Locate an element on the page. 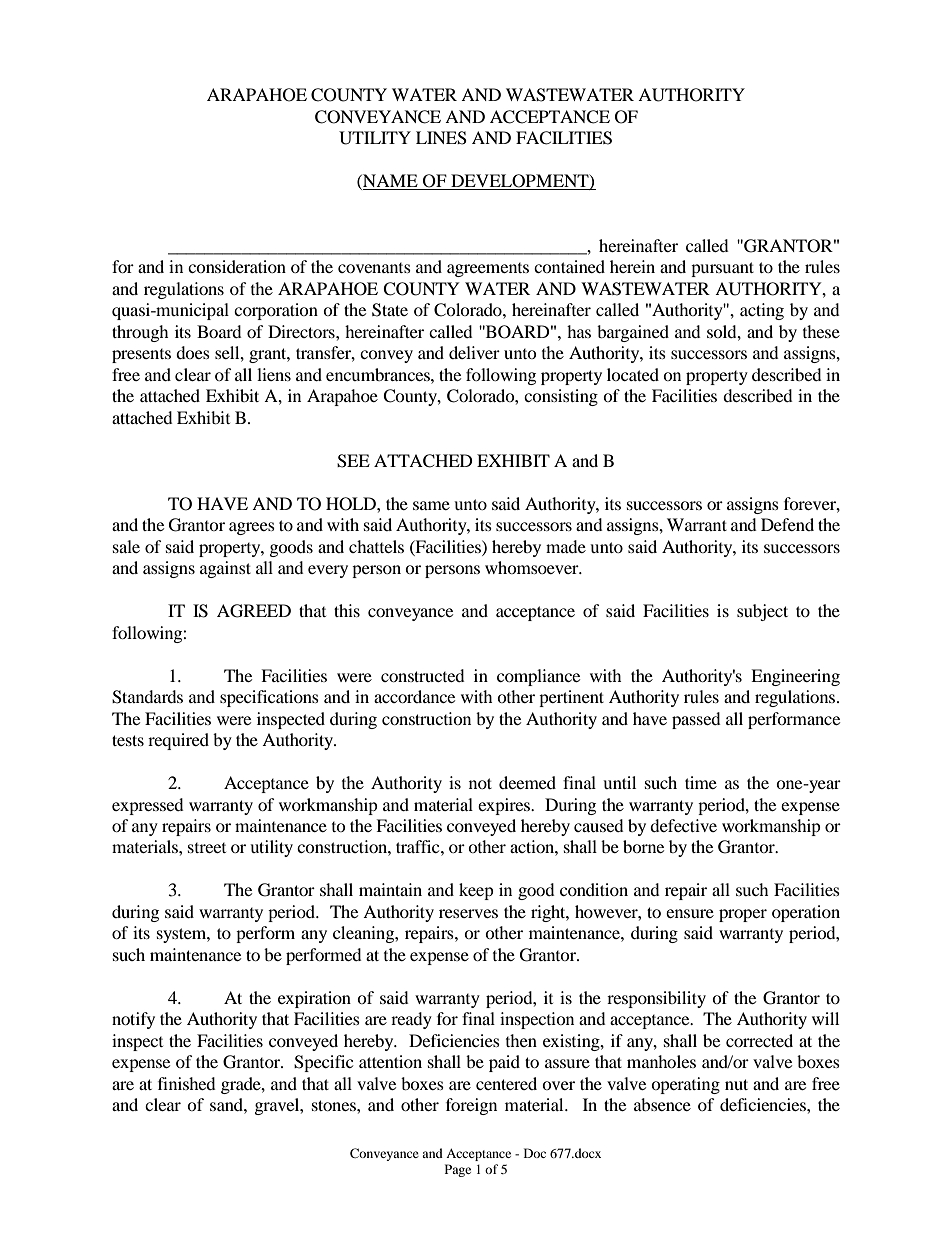 The height and width of the page is (1233, 952). pursuant is located at coordinates (722, 269).
